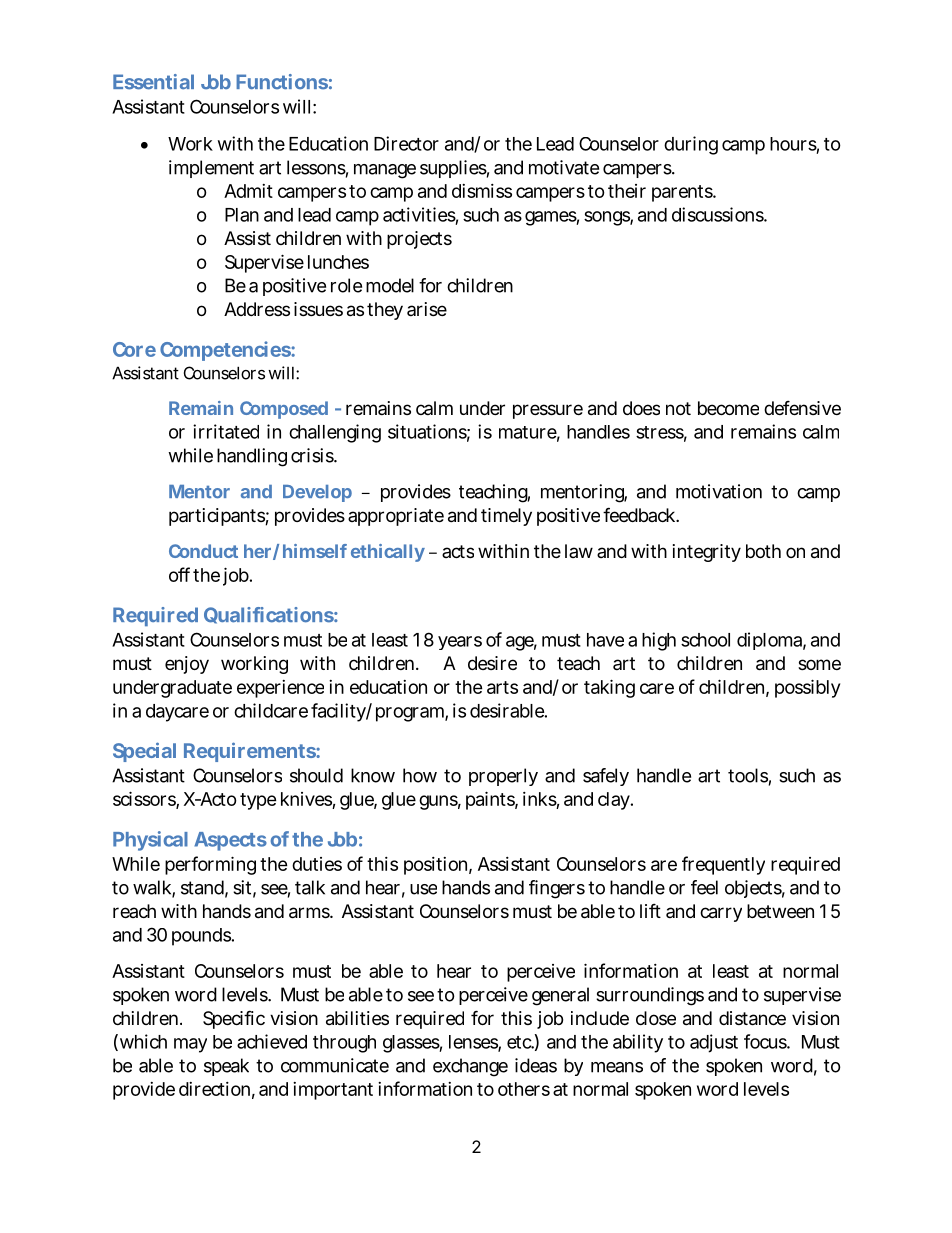 Image resolution: width=952 pixels, height=1233 pixels. Describe the element at coordinates (470, 1067) in the screenshot. I see `exchange` at that location.
